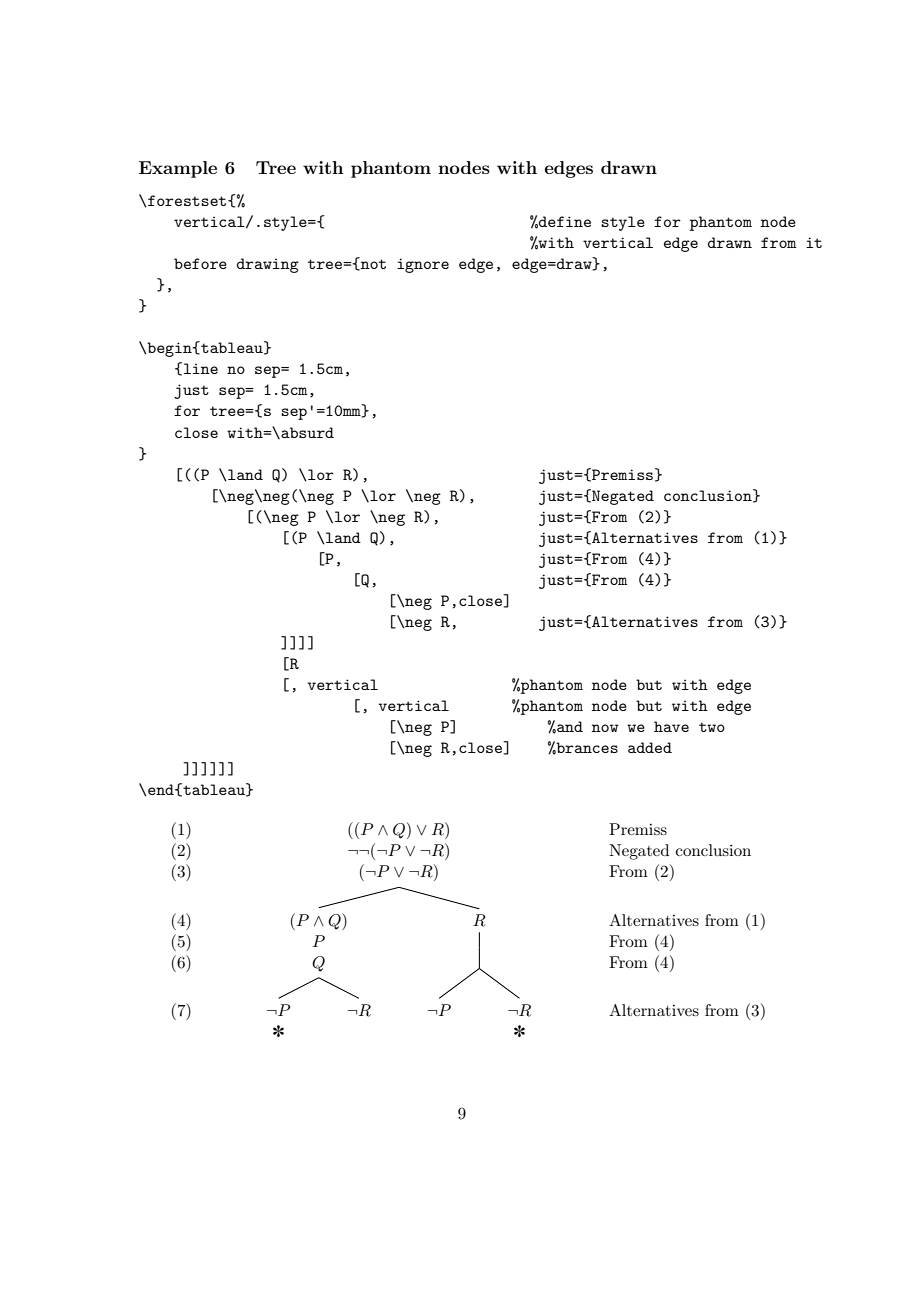 This page has width=924, height=1308. I want to click on ignore, so click(423, 265).
